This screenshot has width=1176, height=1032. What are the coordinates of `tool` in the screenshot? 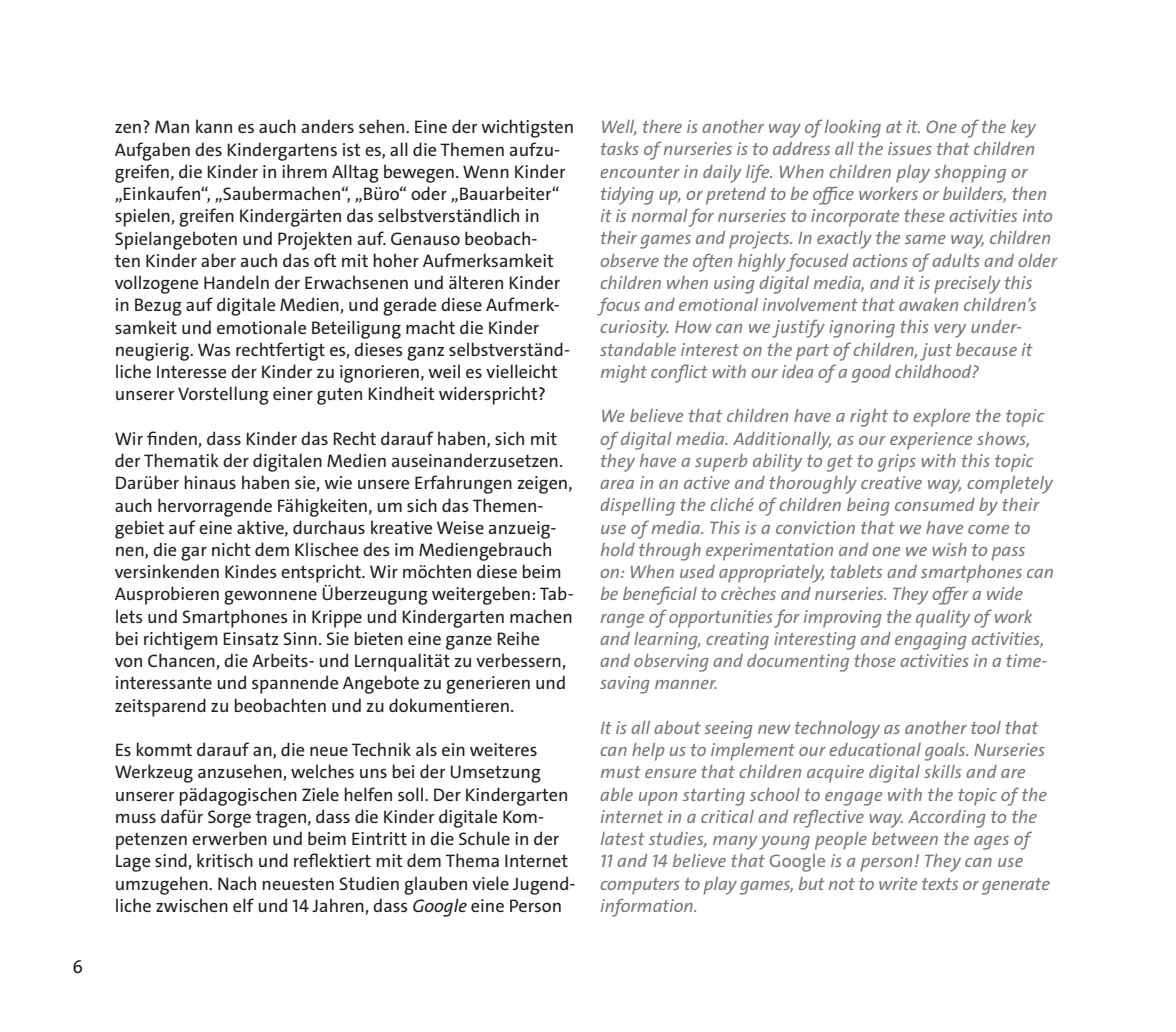 It's located at (986, 727).
